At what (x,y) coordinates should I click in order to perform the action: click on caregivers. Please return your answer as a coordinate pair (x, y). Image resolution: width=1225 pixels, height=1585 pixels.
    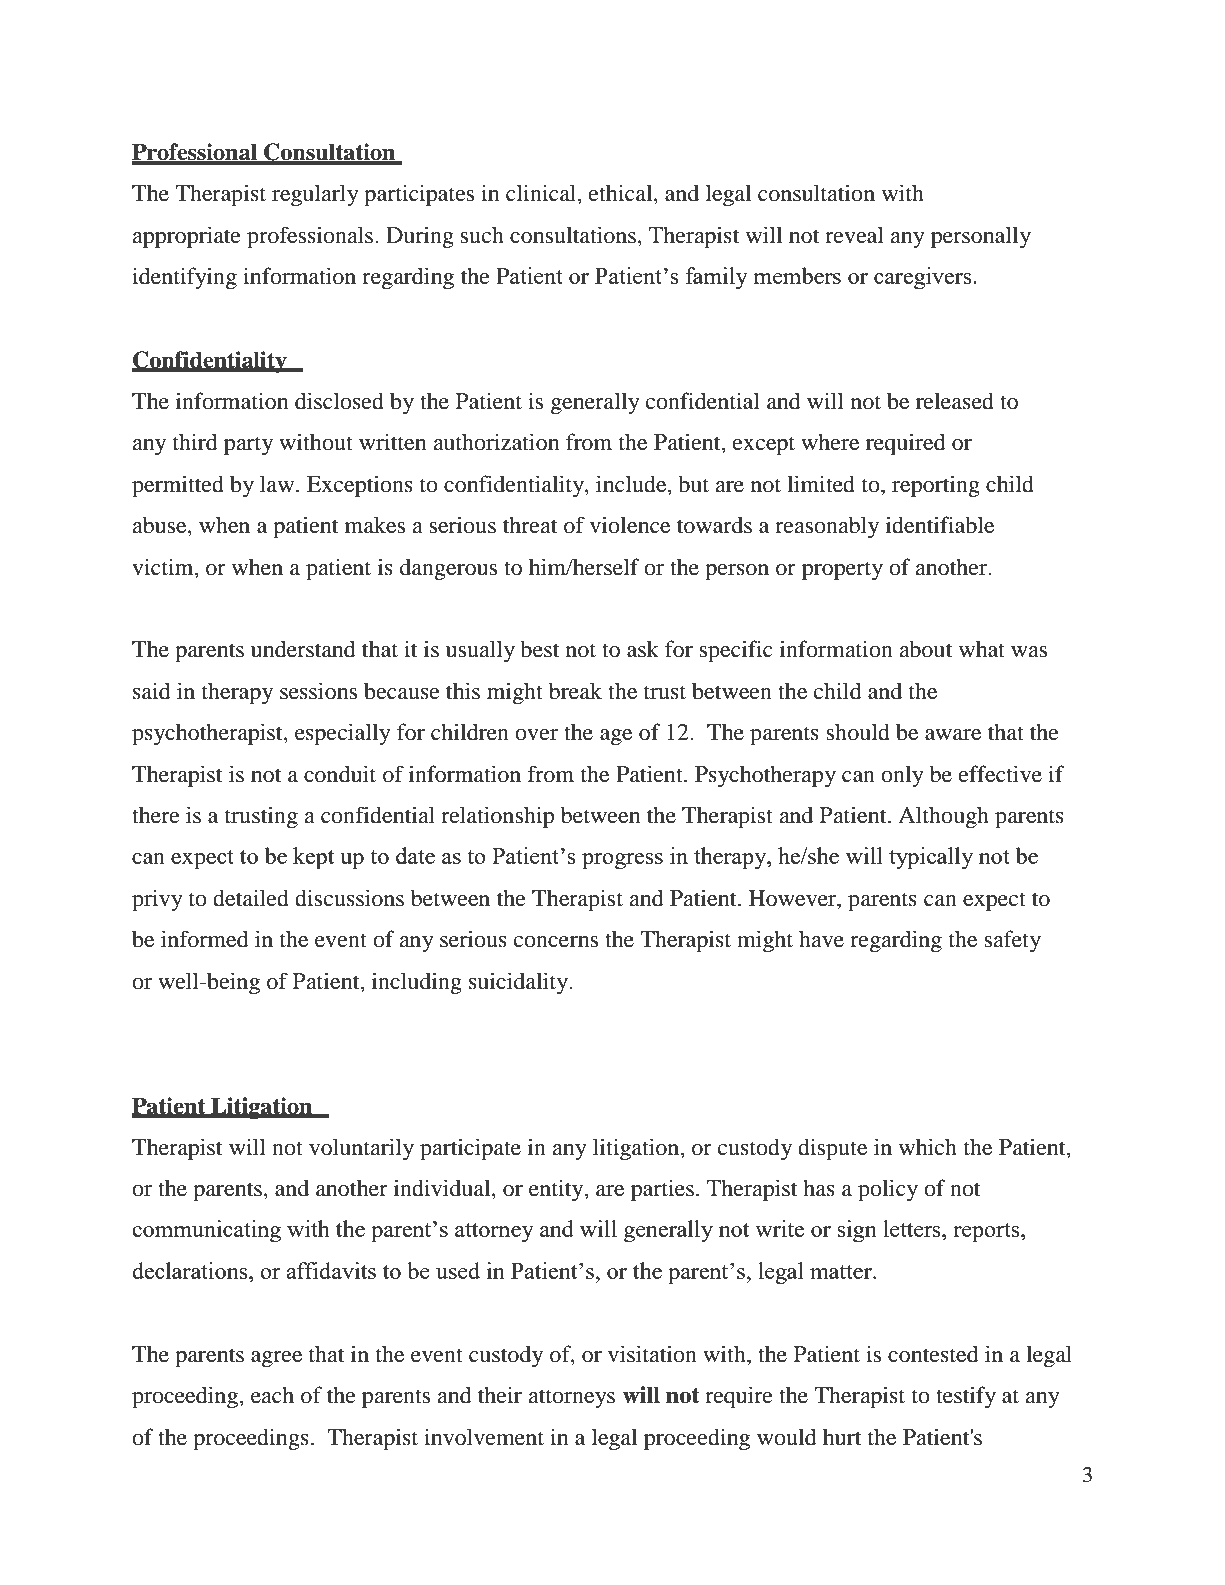
    Looking at the image, I should click on (924, 278).
